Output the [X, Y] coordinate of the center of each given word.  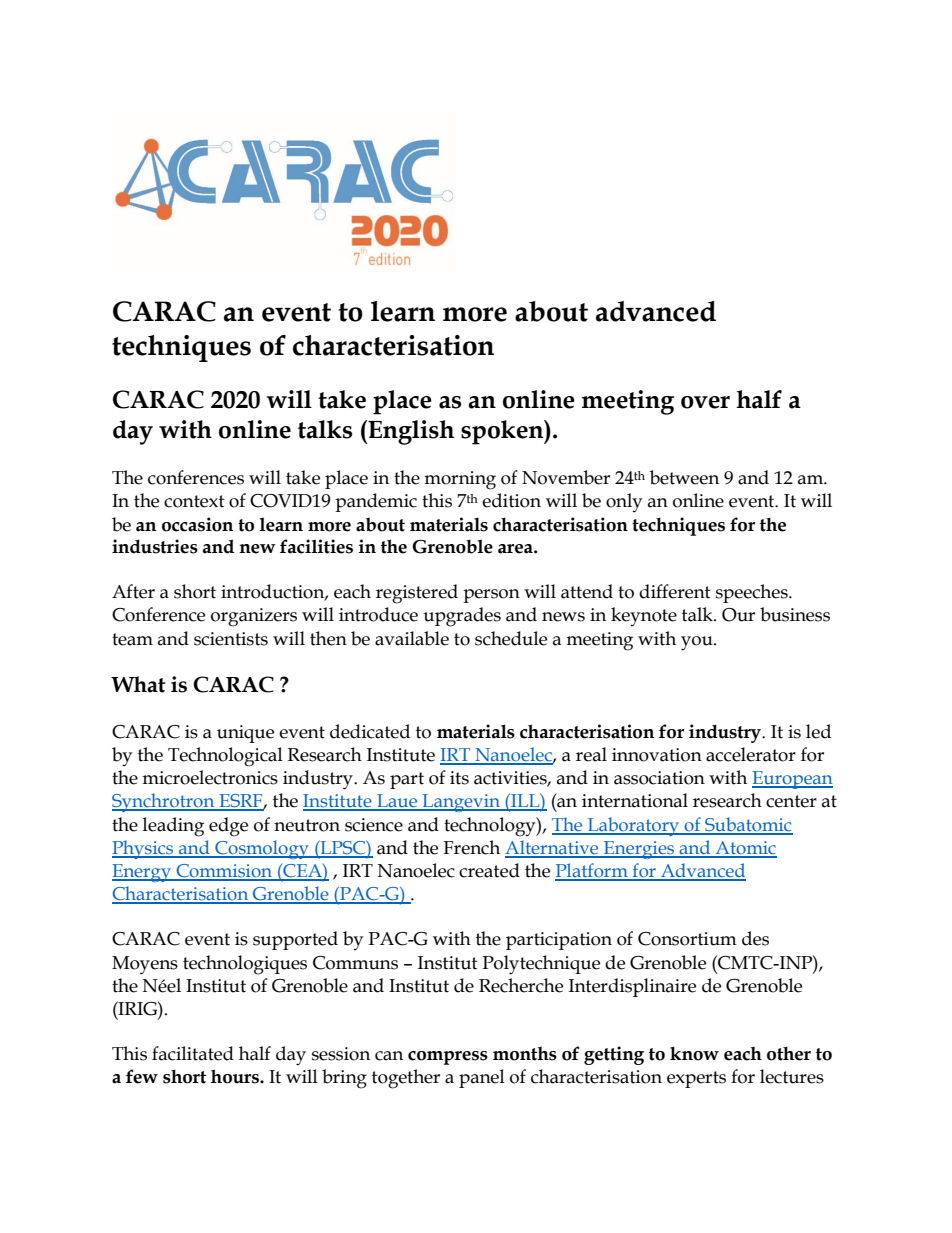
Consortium [687, 939]
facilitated [193, 1053]
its [459, 778]
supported [295, 940]
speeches [753, 593]
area [516, 549]
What [138, 684]
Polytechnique [541, 965]
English [410, 432]
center [791, 801]
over [705, 402]
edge [228, 827]
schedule [511, 638]
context [194, 501]
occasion [197, 524]
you [698, 643]
